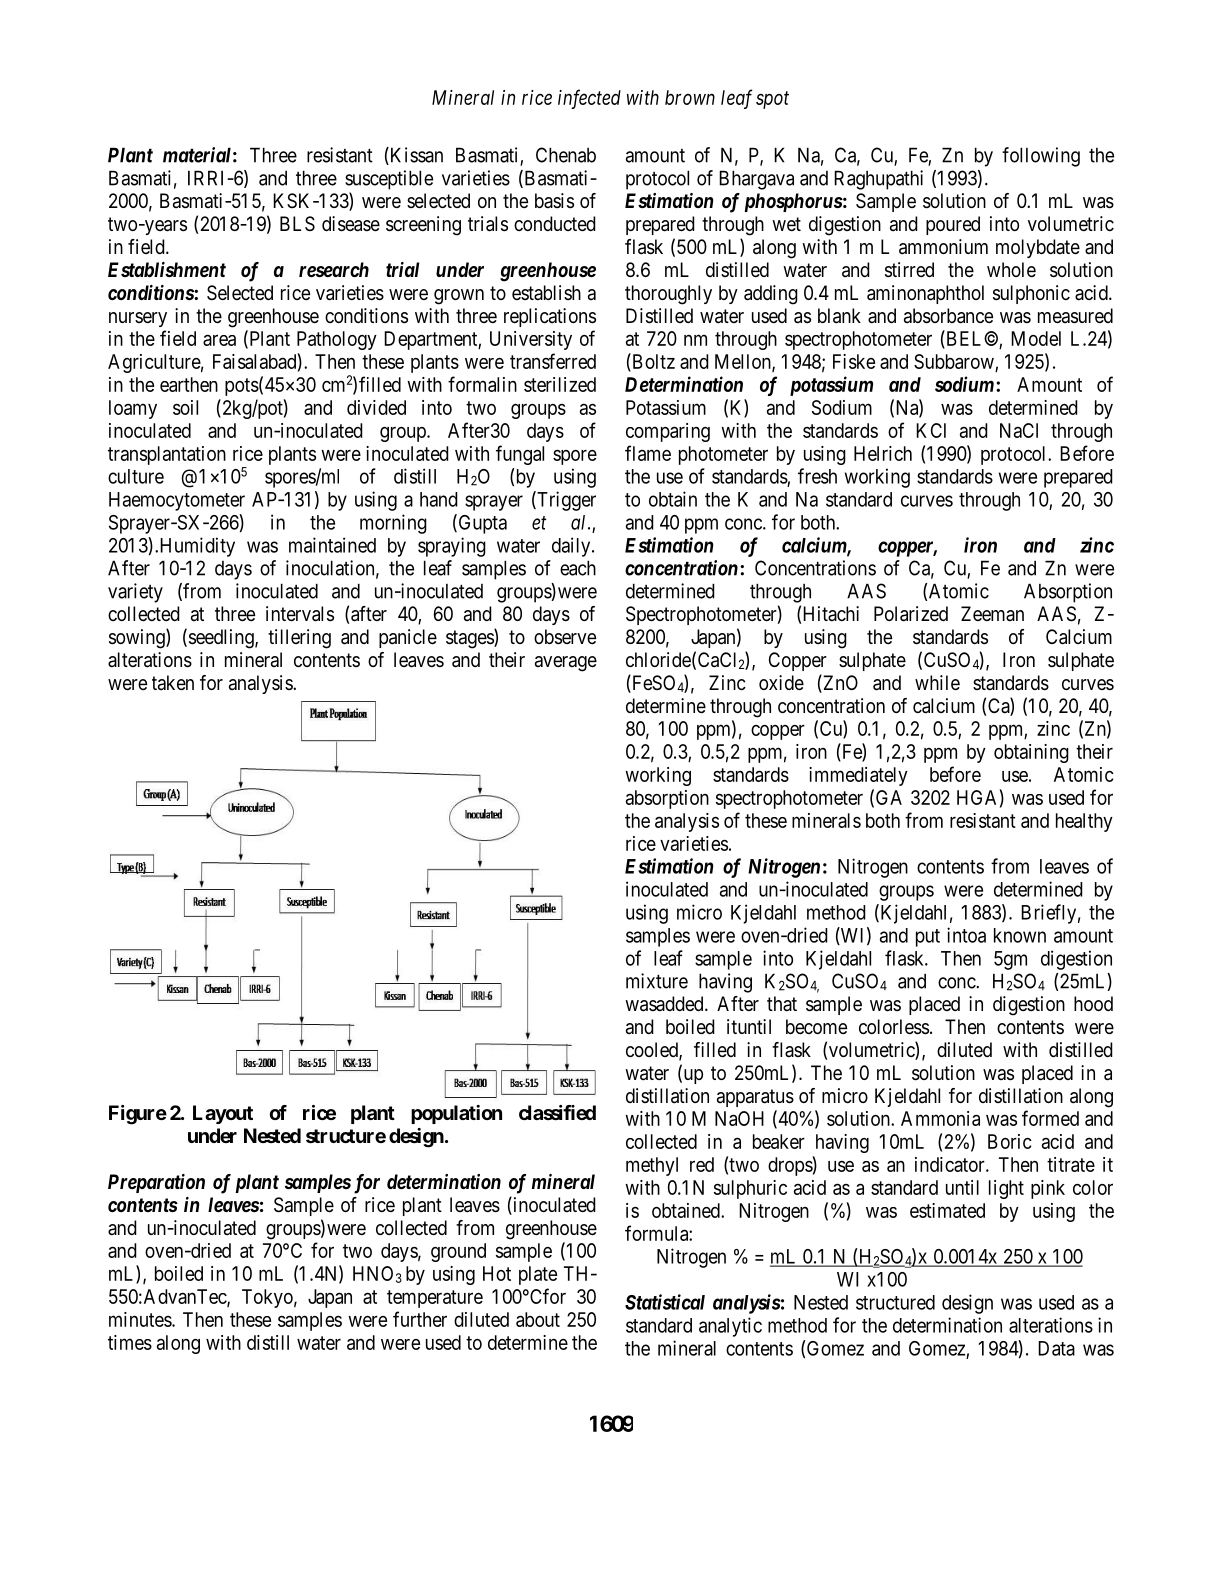 The height and width of the image is (1580, 1221). What do you see at coordinates (572, 547) in the image?
I see `daily` at bounding box center [572, 547].
